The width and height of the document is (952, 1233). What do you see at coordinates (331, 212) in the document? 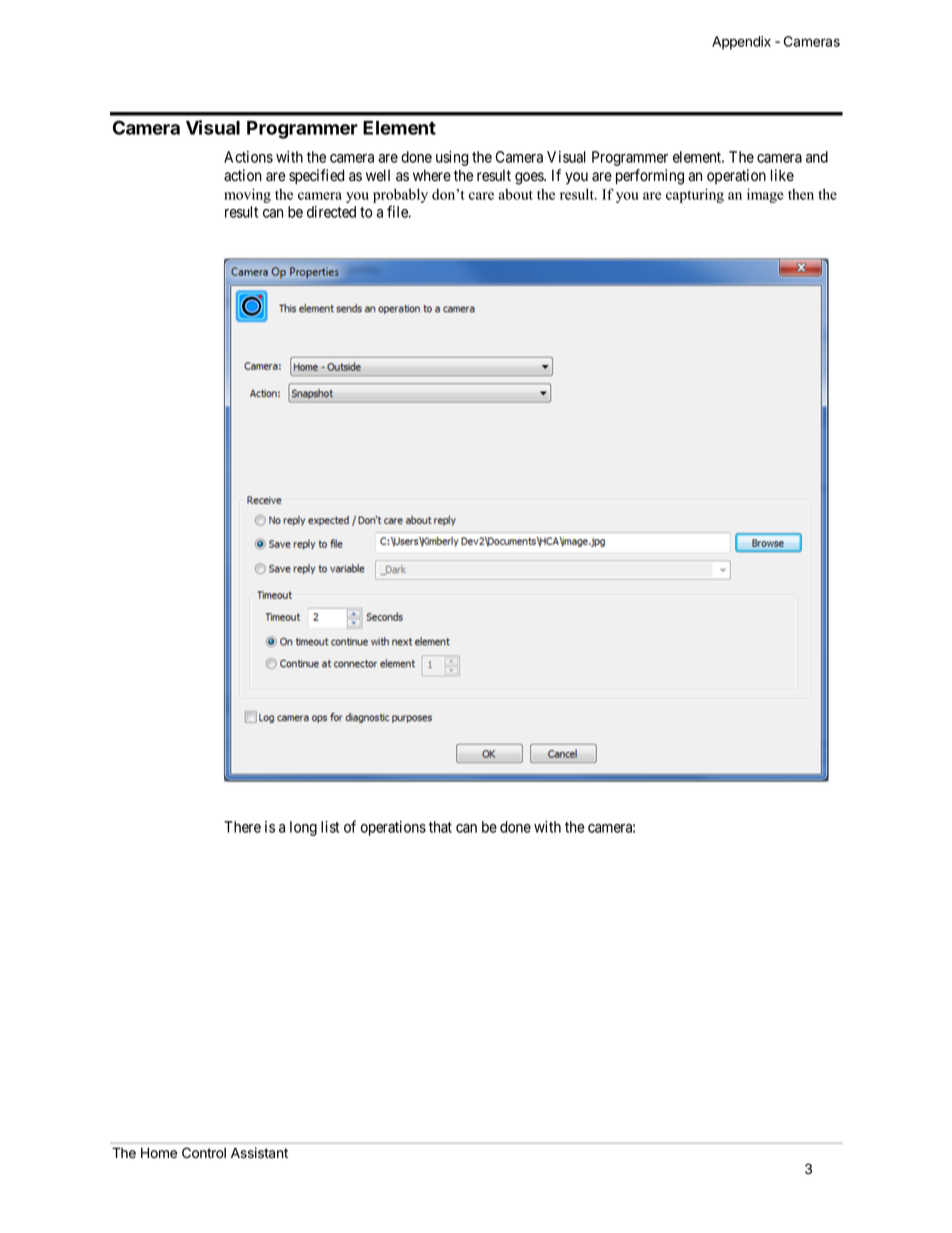
I see `directed` at bounding box center [331, 212].
